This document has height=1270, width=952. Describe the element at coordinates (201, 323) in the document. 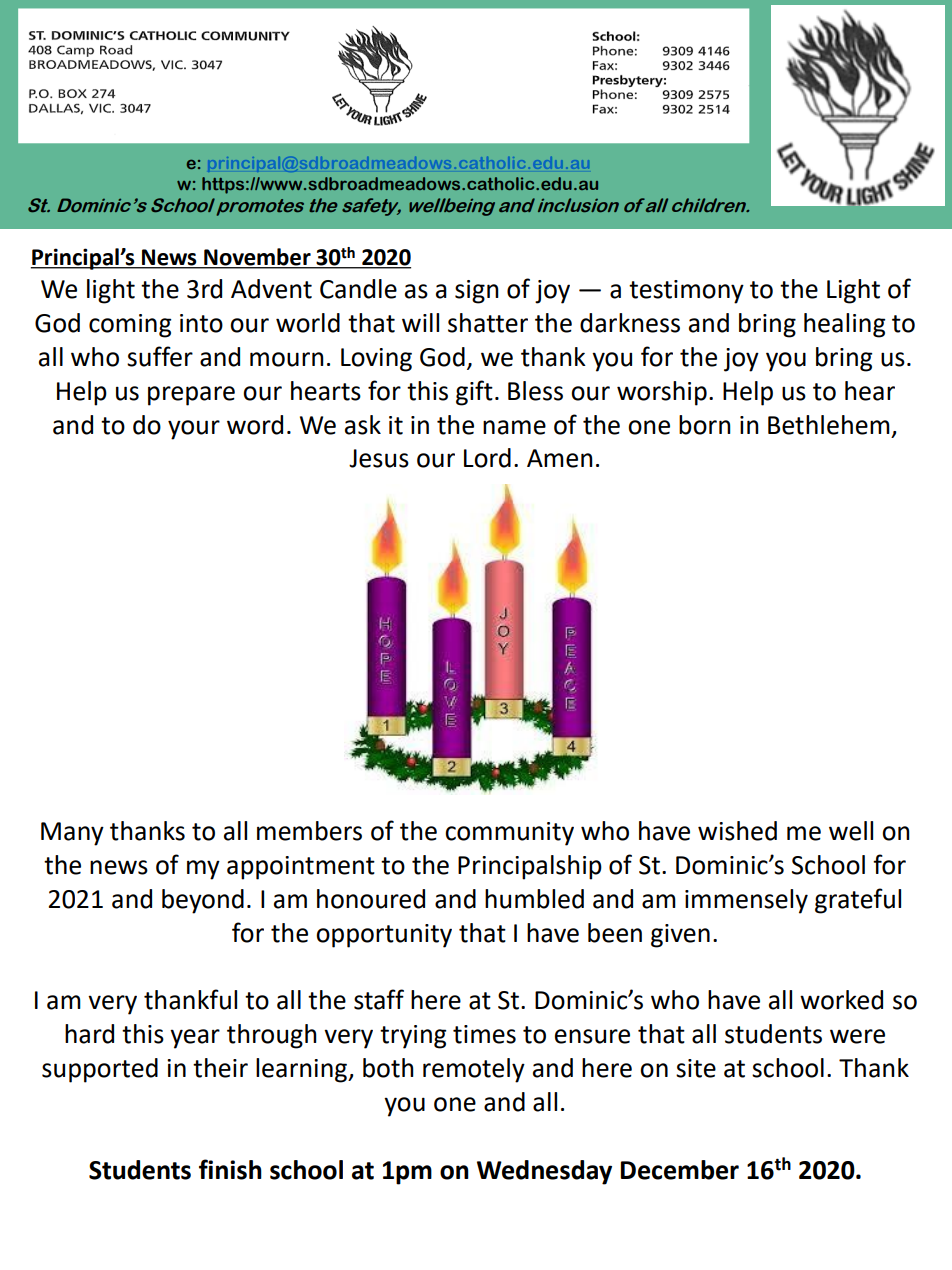

I see `into` at that location.
